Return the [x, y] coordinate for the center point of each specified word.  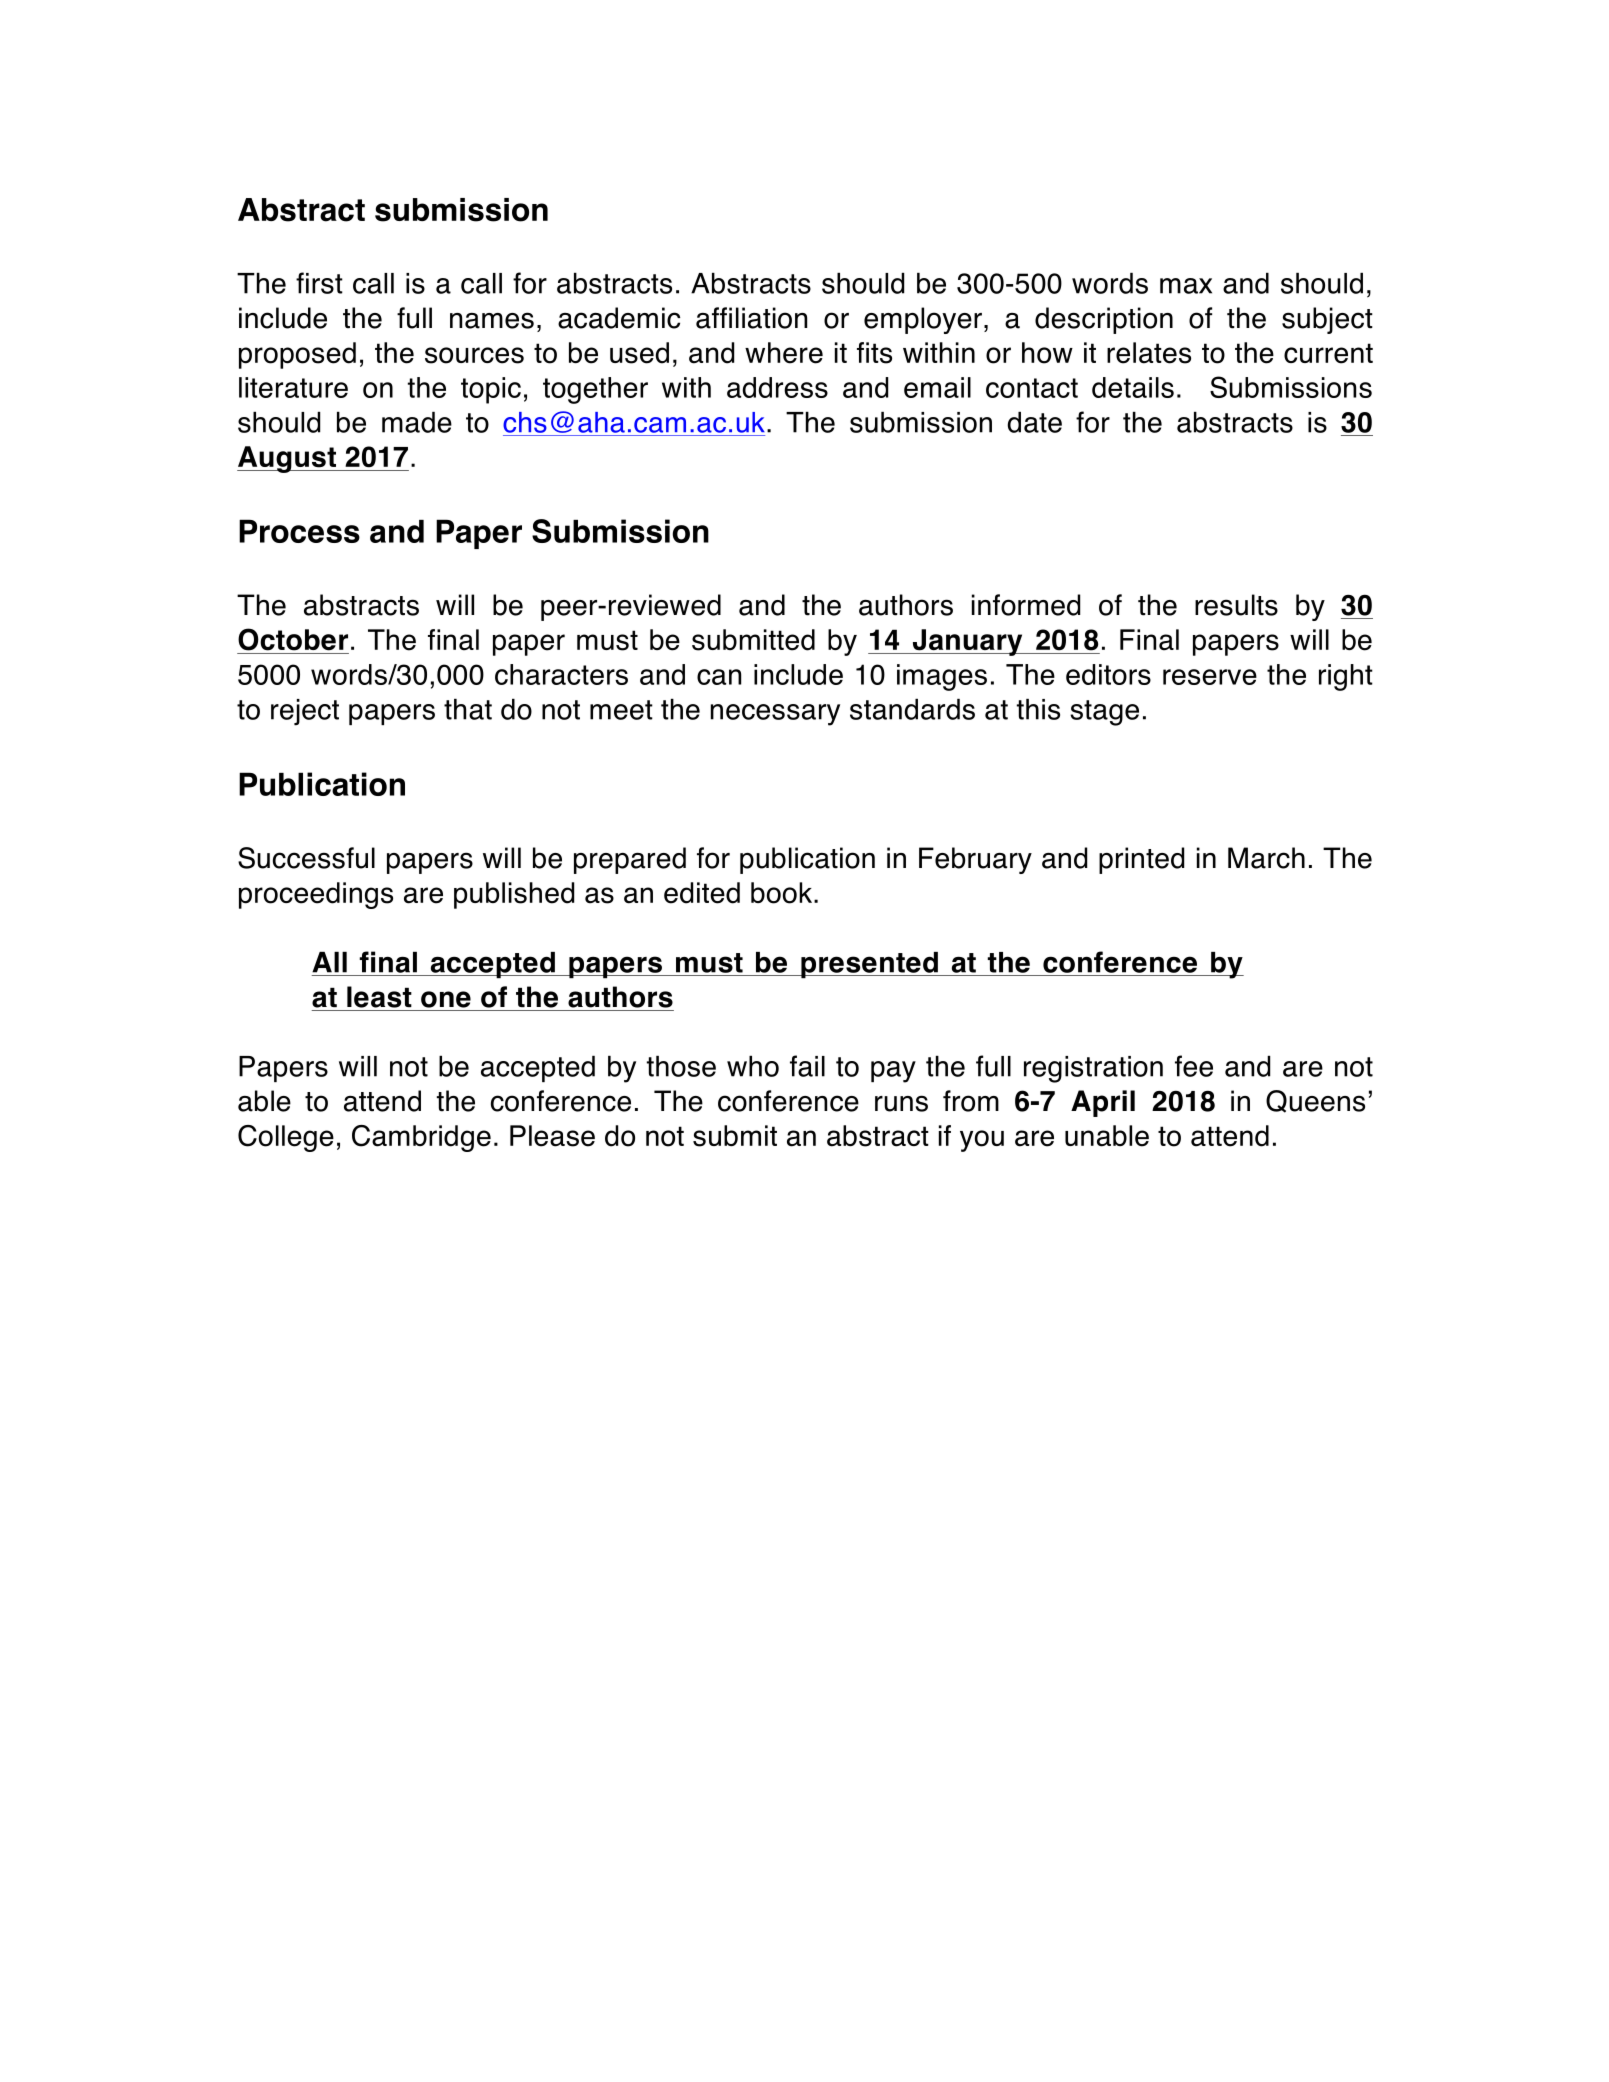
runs [901, 1103]
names [492, 320]
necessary [775, 715]
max [1186, 286]
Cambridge [421, 1138]
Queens [1315, 1101]
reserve [1210, 677]
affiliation [751, 318]
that [468, 709]
